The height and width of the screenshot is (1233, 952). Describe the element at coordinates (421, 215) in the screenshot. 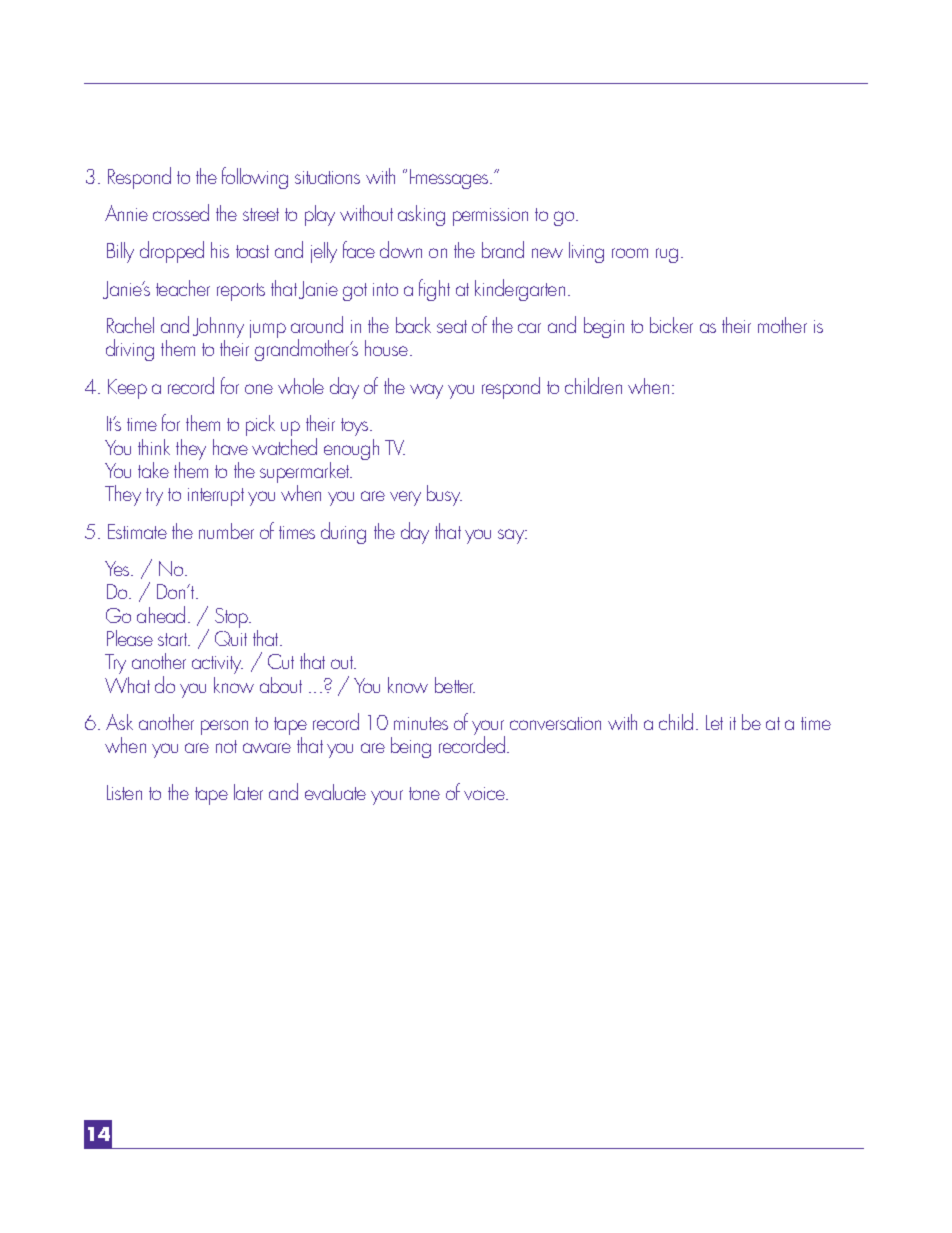

I see `asking` at that location.
